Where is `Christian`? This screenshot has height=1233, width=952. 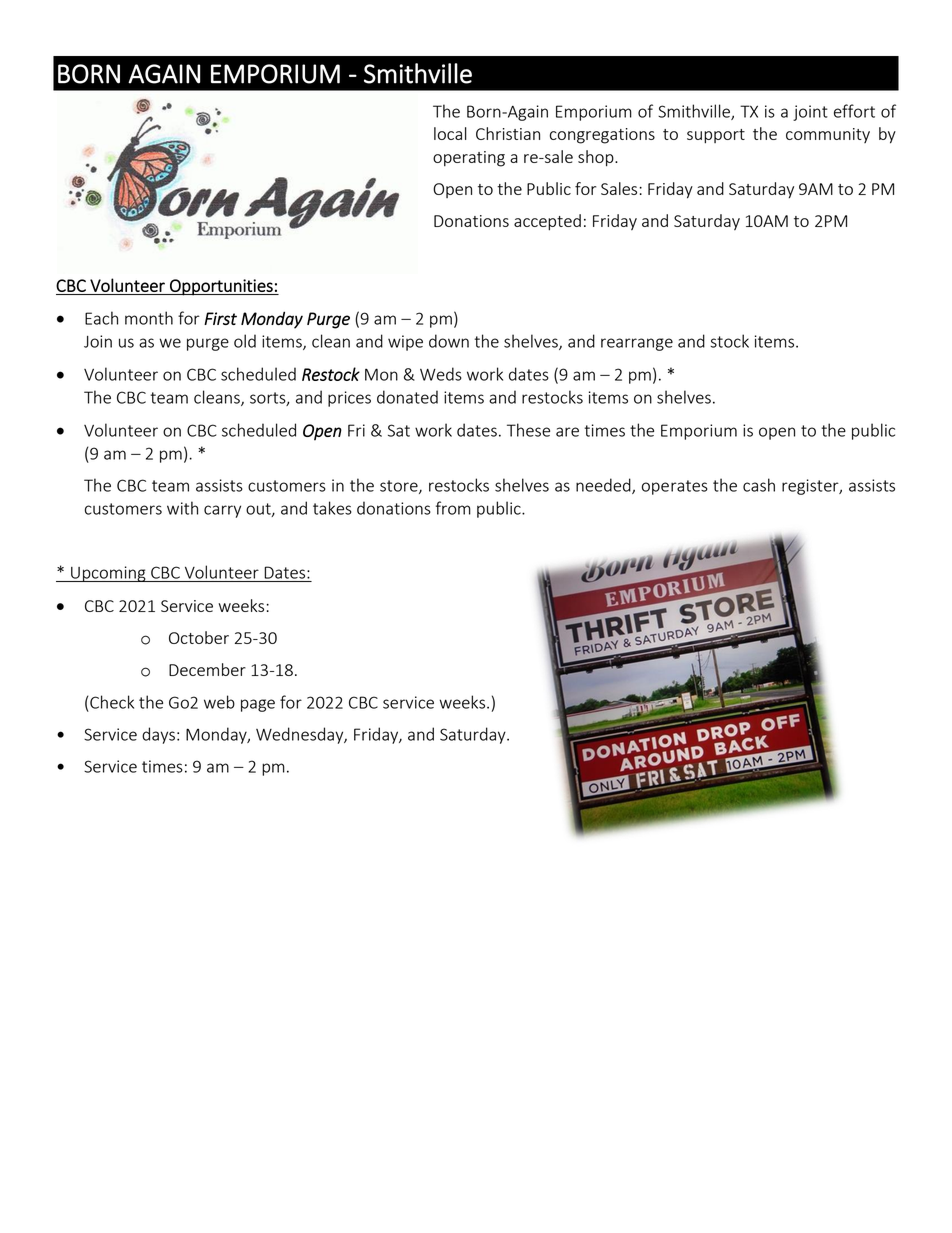
Christian is located at coordinates (508, 133).
